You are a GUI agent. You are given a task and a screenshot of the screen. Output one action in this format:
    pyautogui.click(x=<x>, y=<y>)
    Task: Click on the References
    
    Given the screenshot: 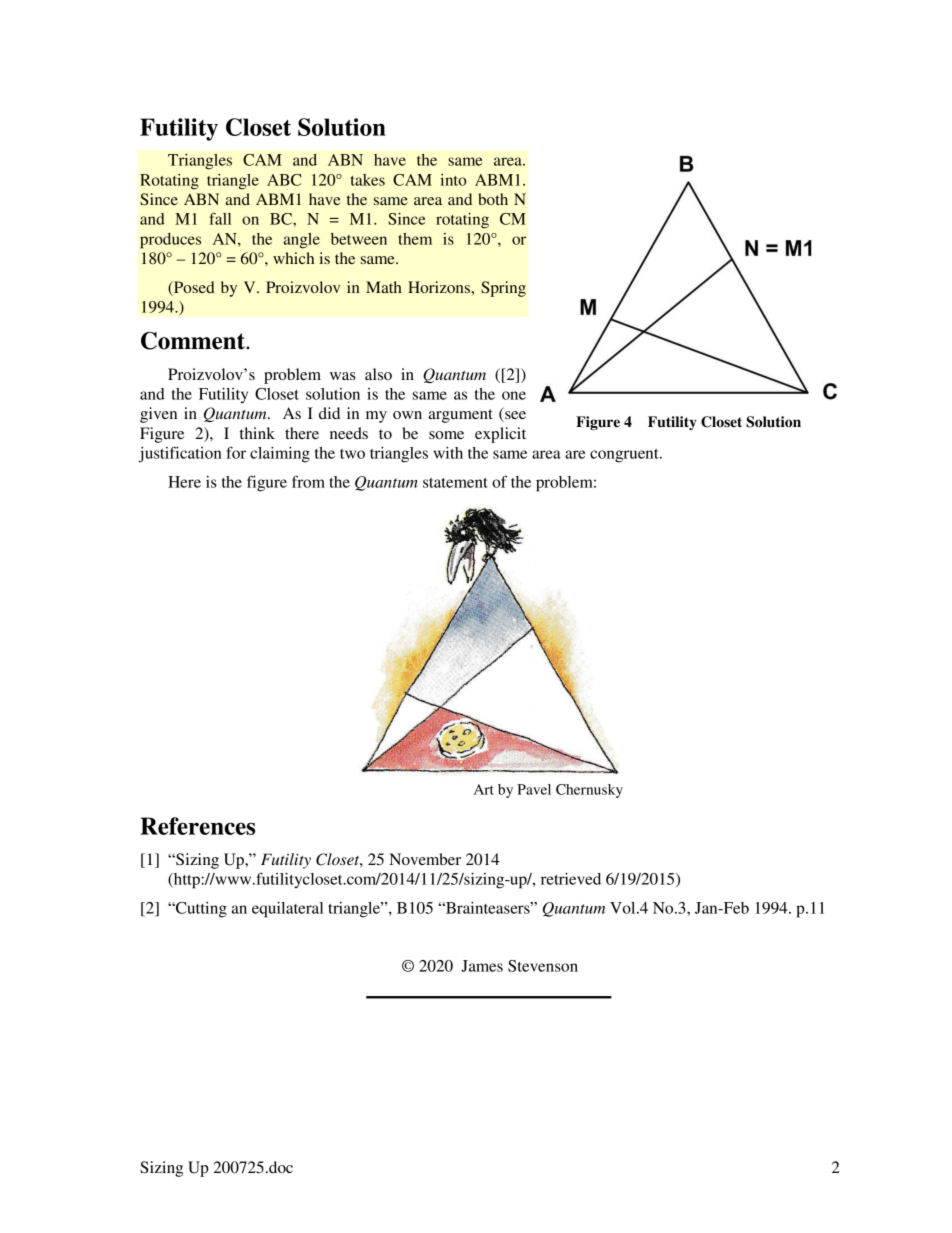 What is the action you would take?
    pyautogui.click(x=197, y=826)
